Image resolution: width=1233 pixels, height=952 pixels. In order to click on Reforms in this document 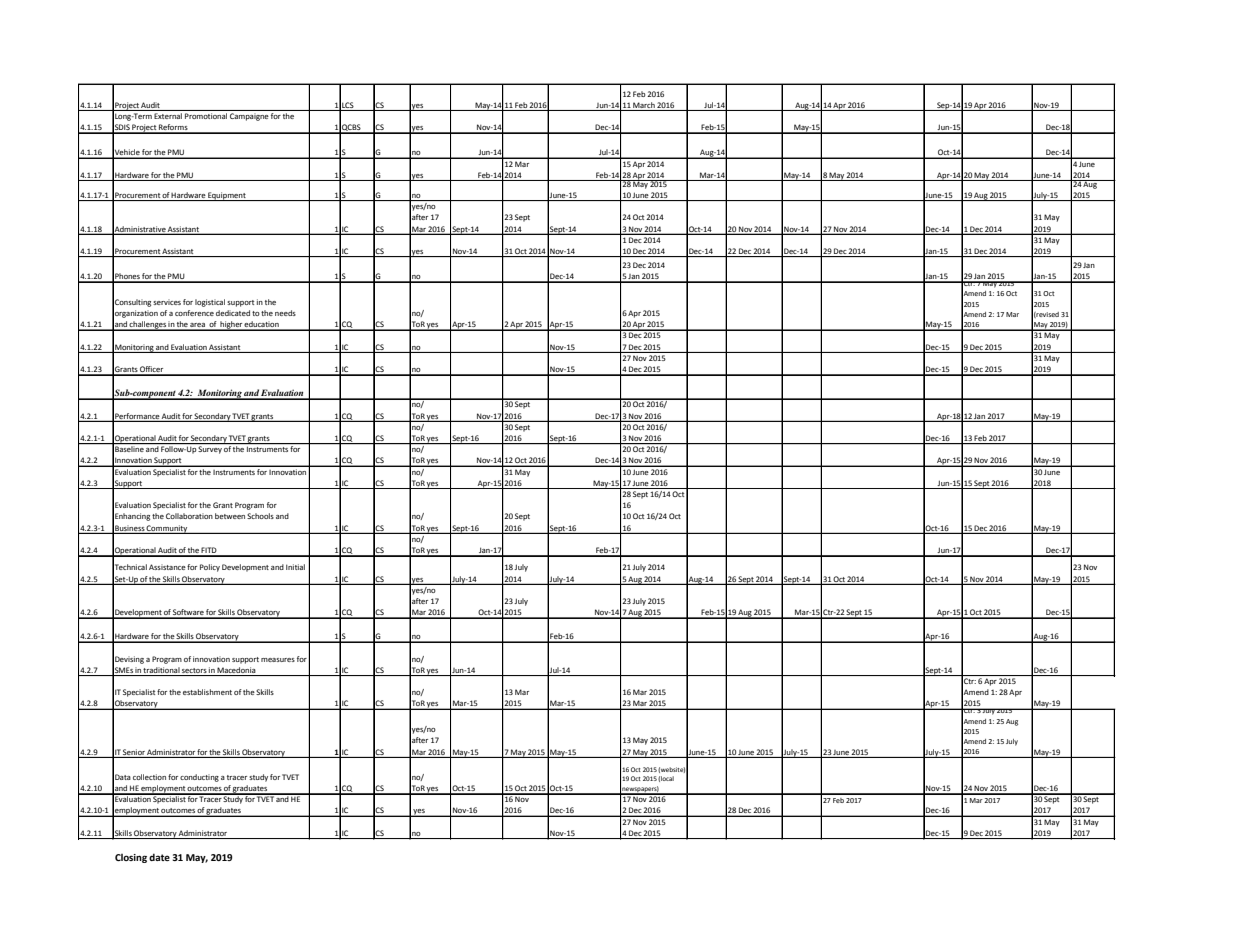, I will do `click(173, 128)`.
